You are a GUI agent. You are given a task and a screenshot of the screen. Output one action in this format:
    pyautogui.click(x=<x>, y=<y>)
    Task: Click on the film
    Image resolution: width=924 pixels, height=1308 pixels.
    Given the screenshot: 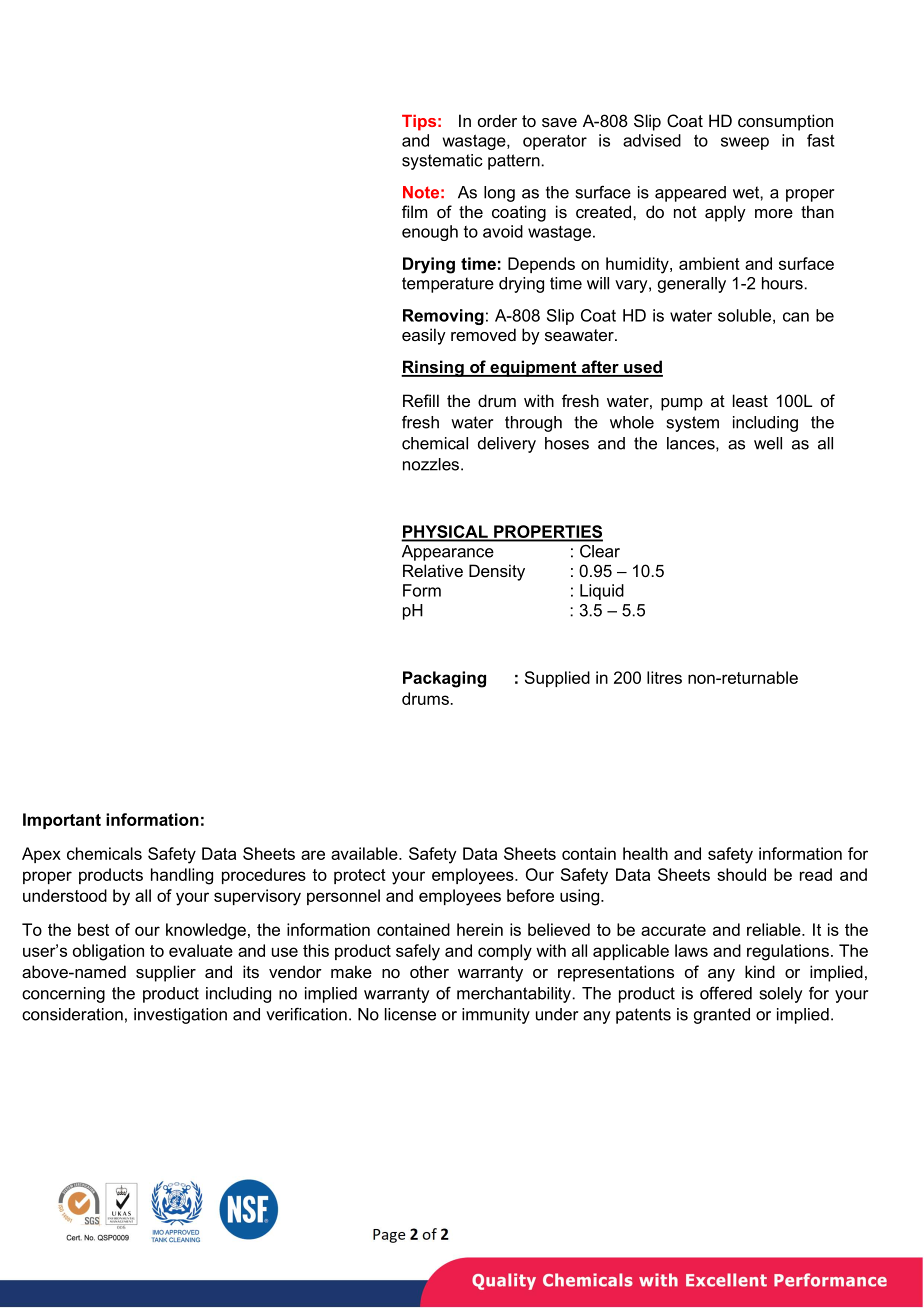 What is the action you would take?
    pyautogui.click(x=414, y=211)
